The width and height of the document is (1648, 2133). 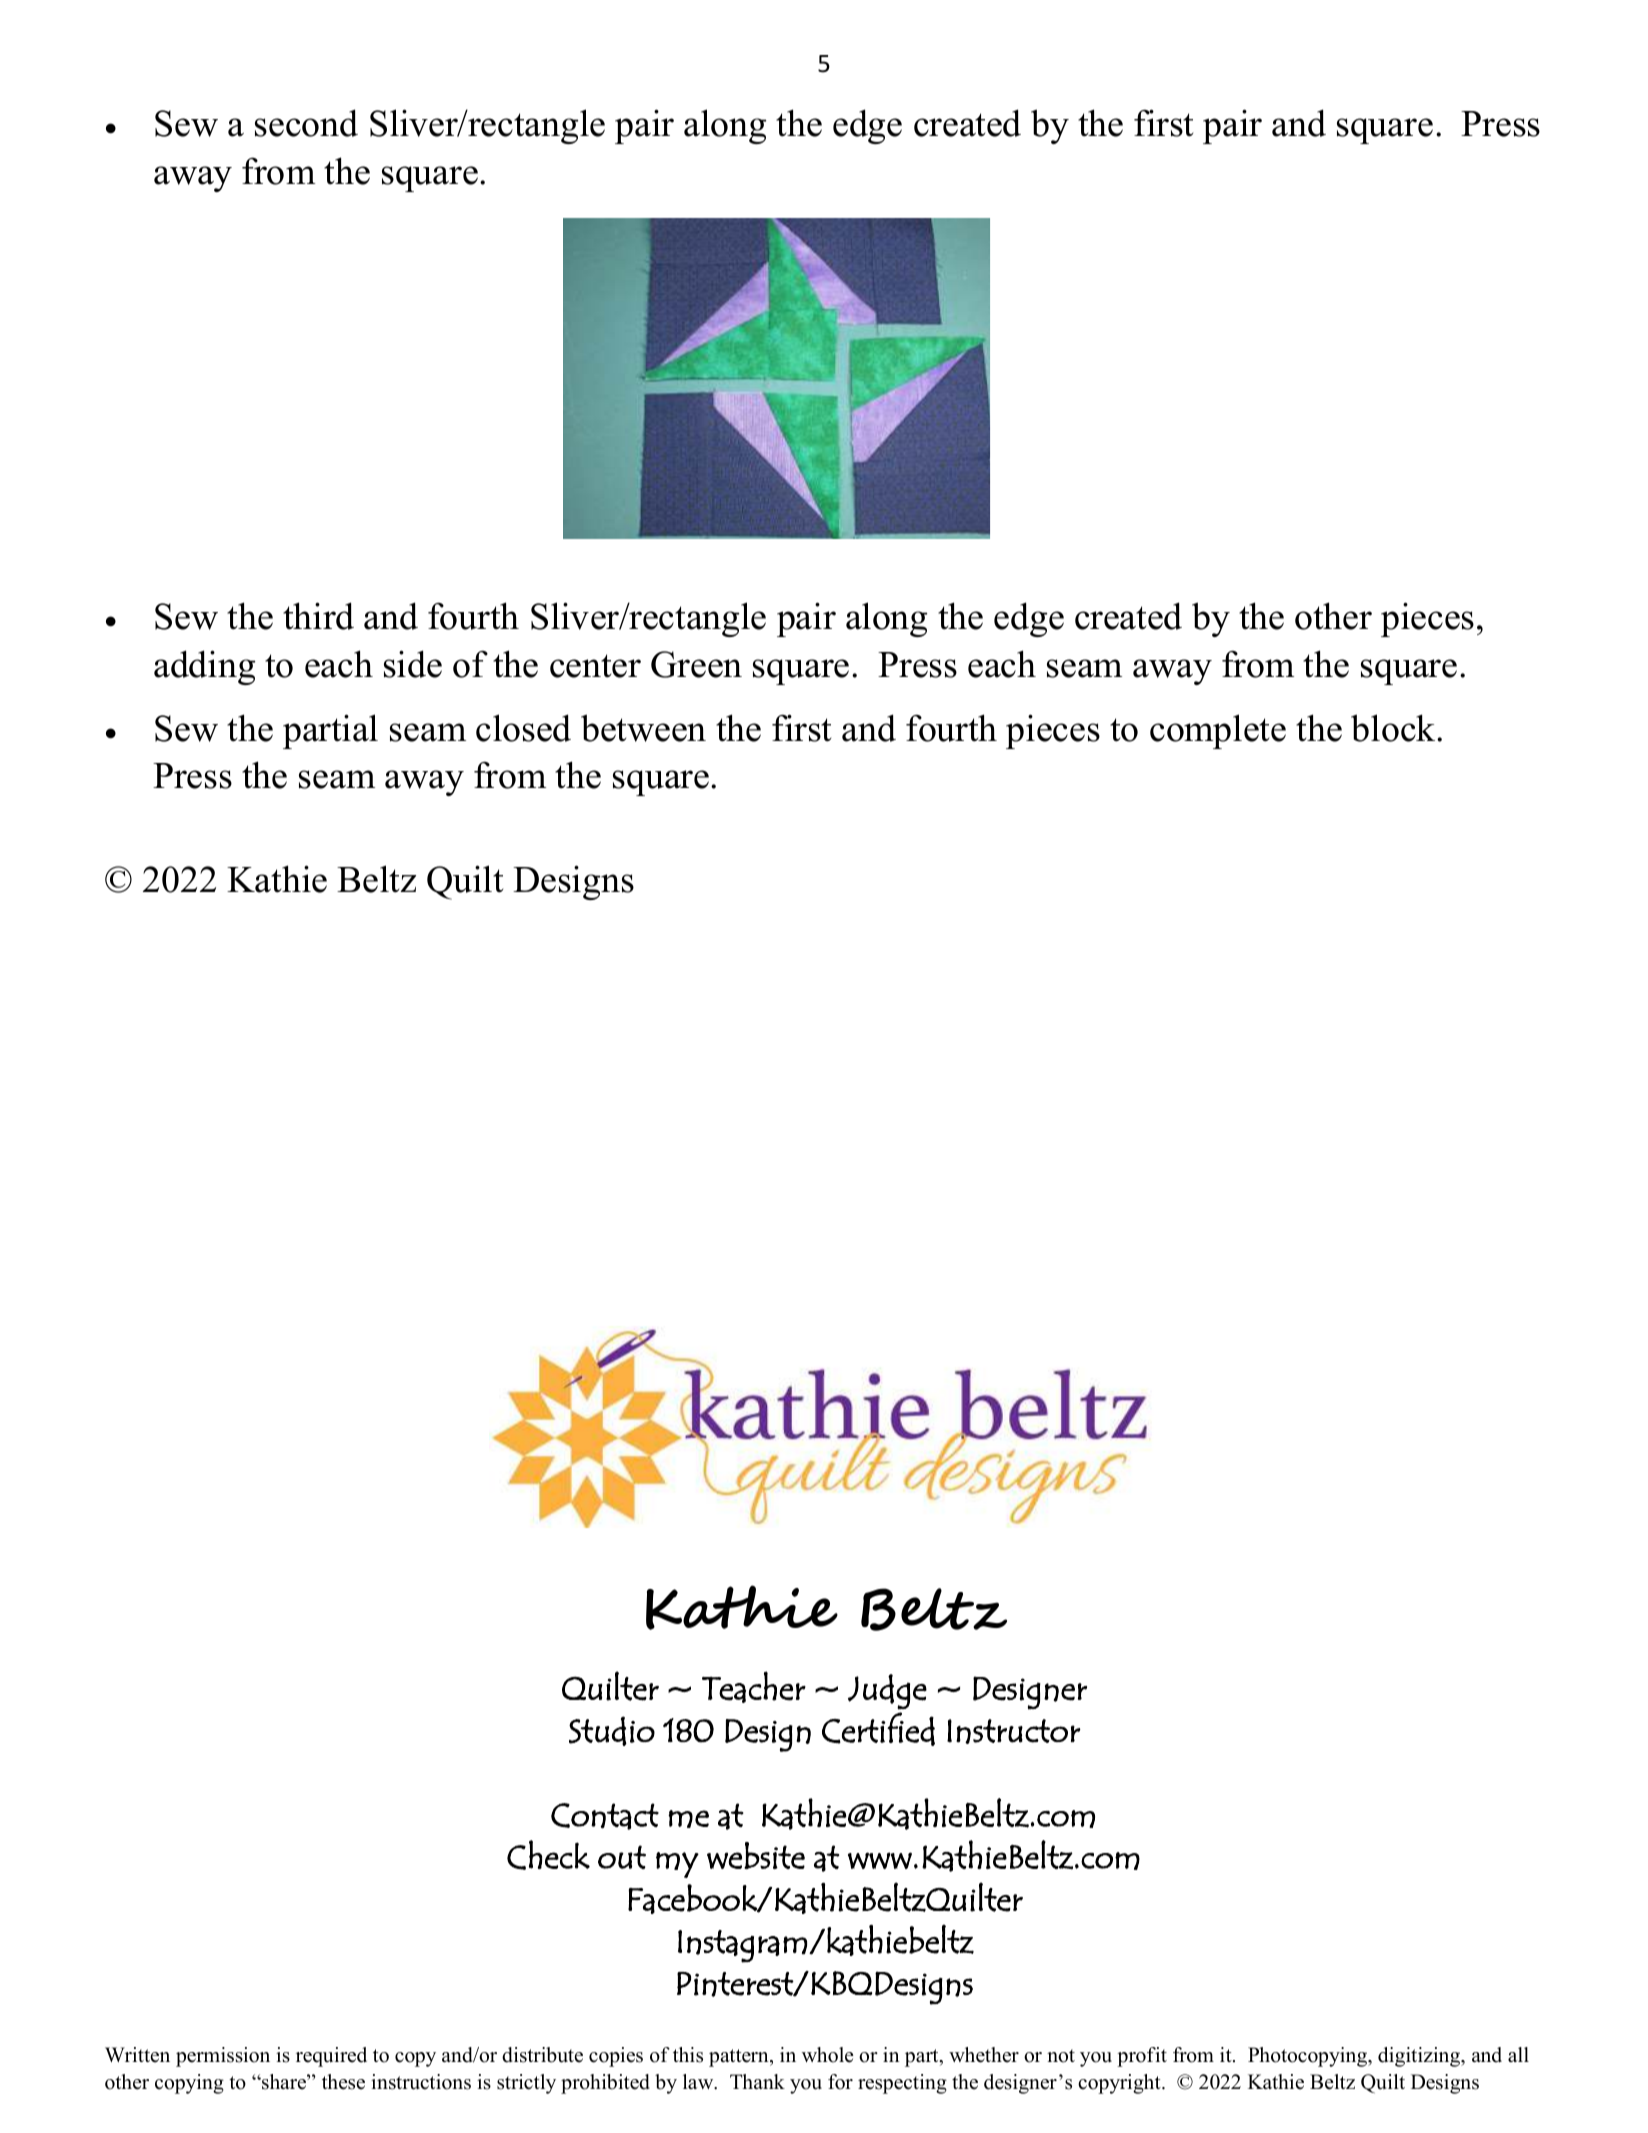 I want to click on all, so click(x=1518, y=2054).
